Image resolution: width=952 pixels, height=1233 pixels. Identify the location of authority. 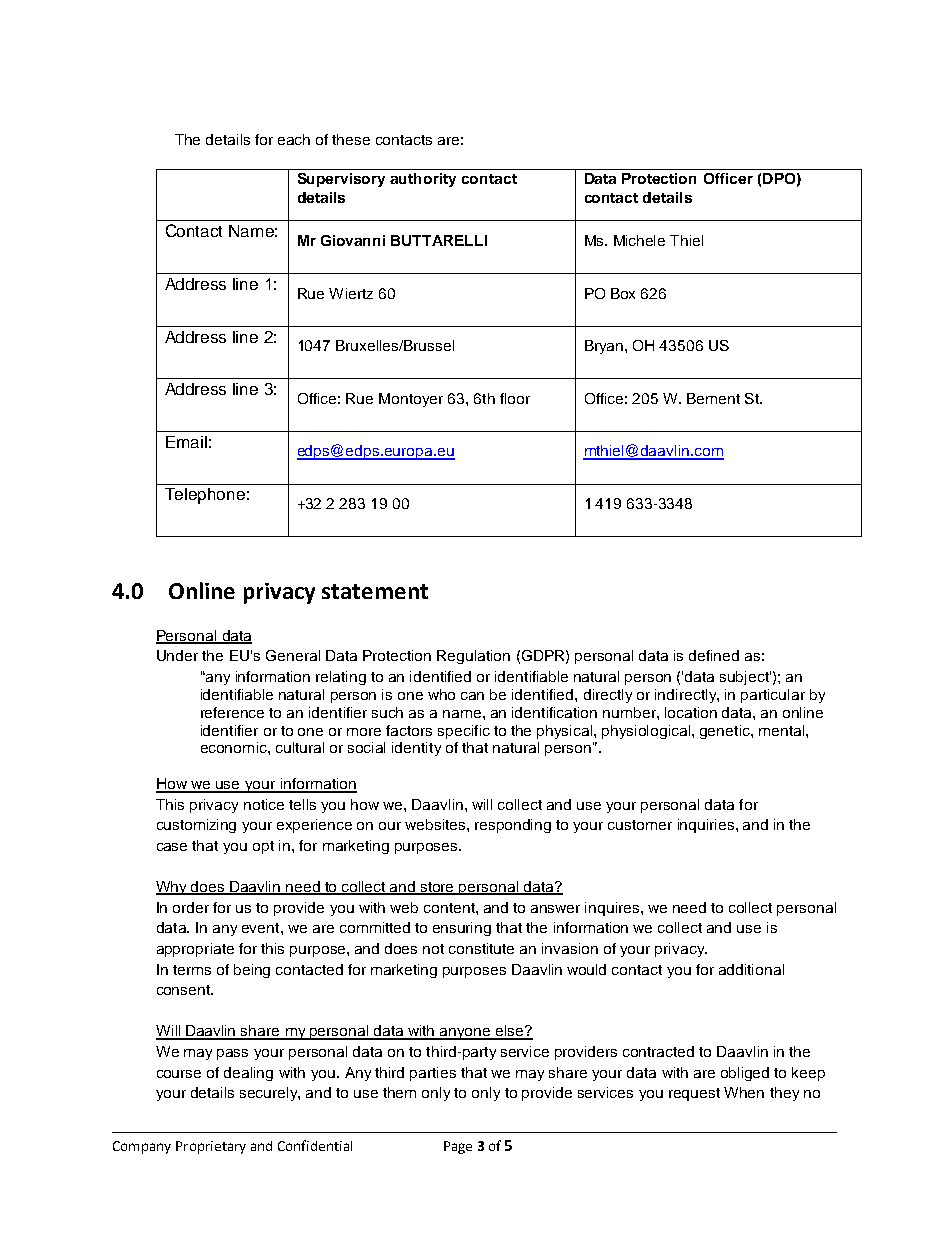
(423, 180).
